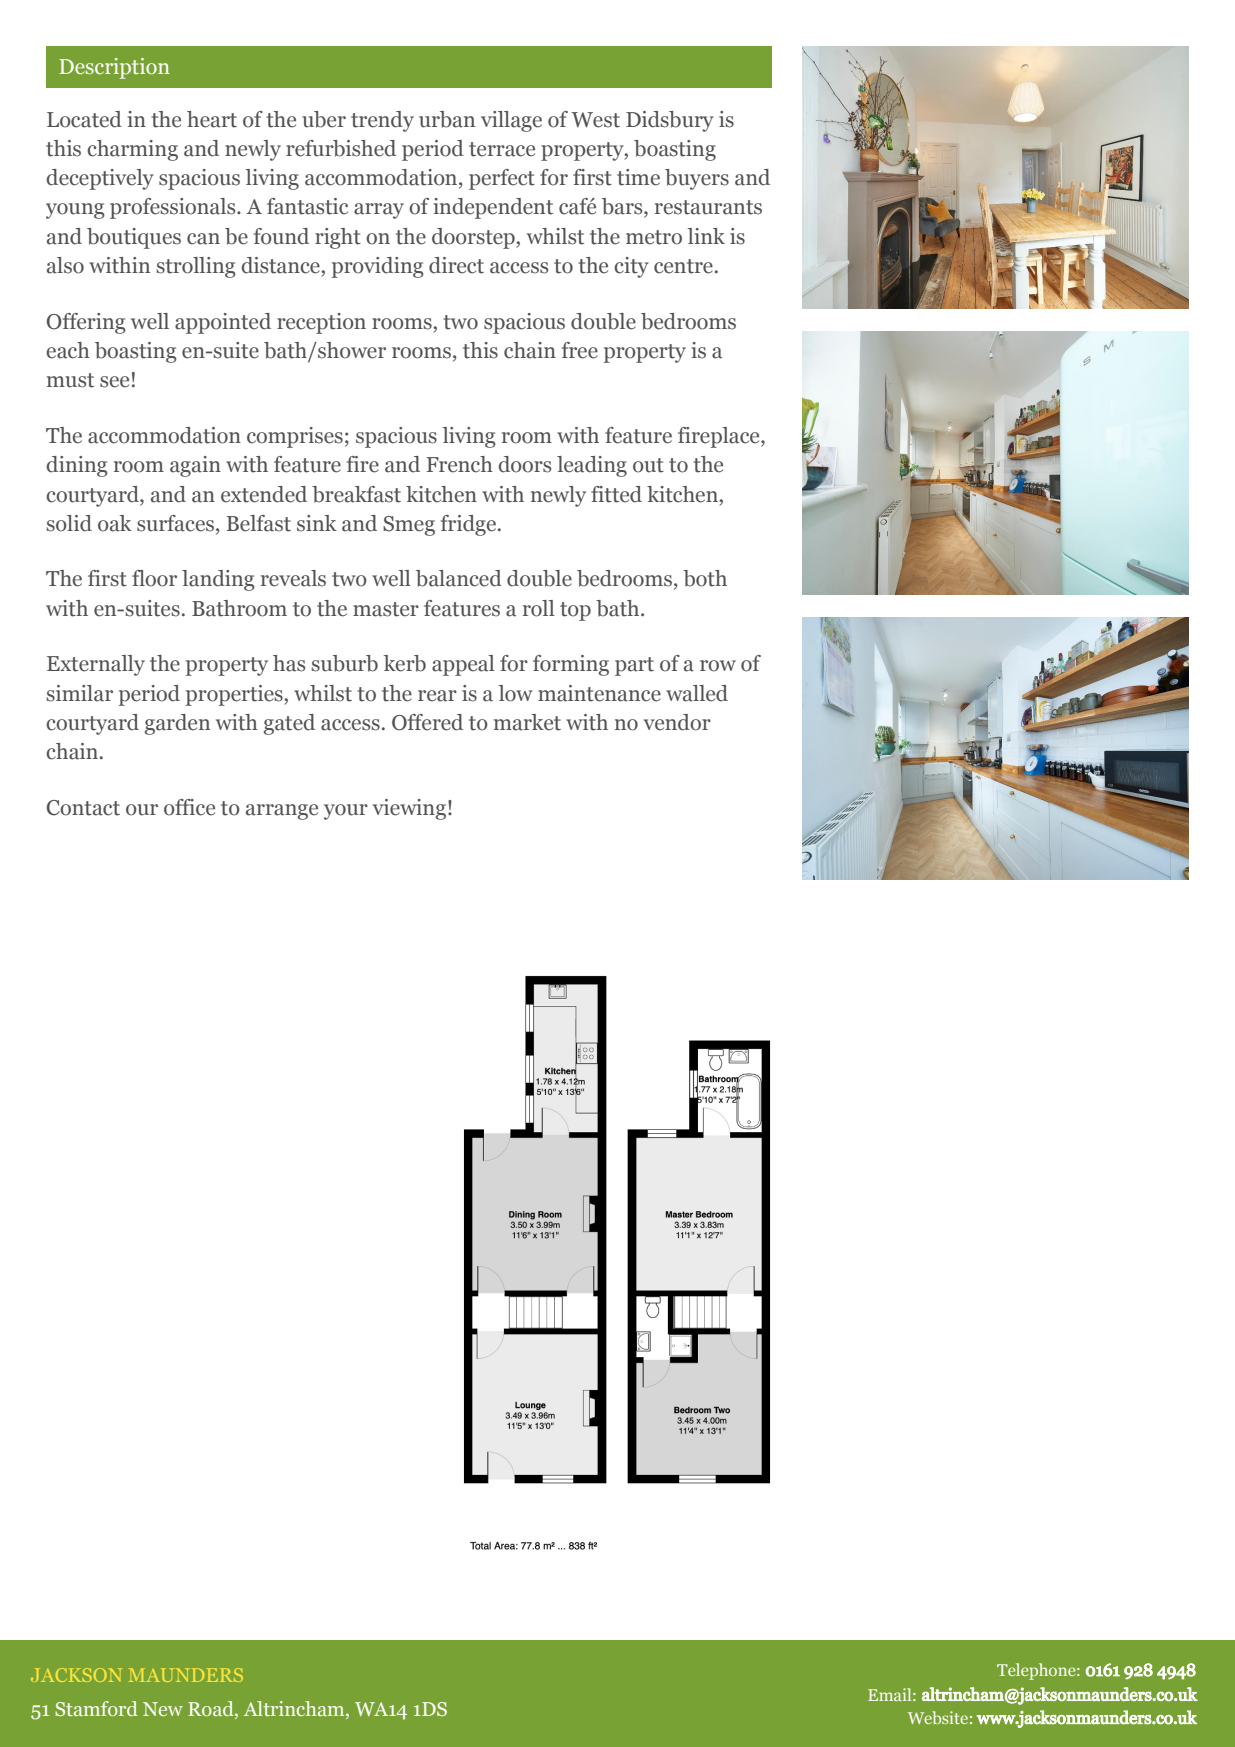 This screenshot has width=1235, height=1747. Describe the element at coordinates (527, 722) in the screenshot. I see `market` at that location.
